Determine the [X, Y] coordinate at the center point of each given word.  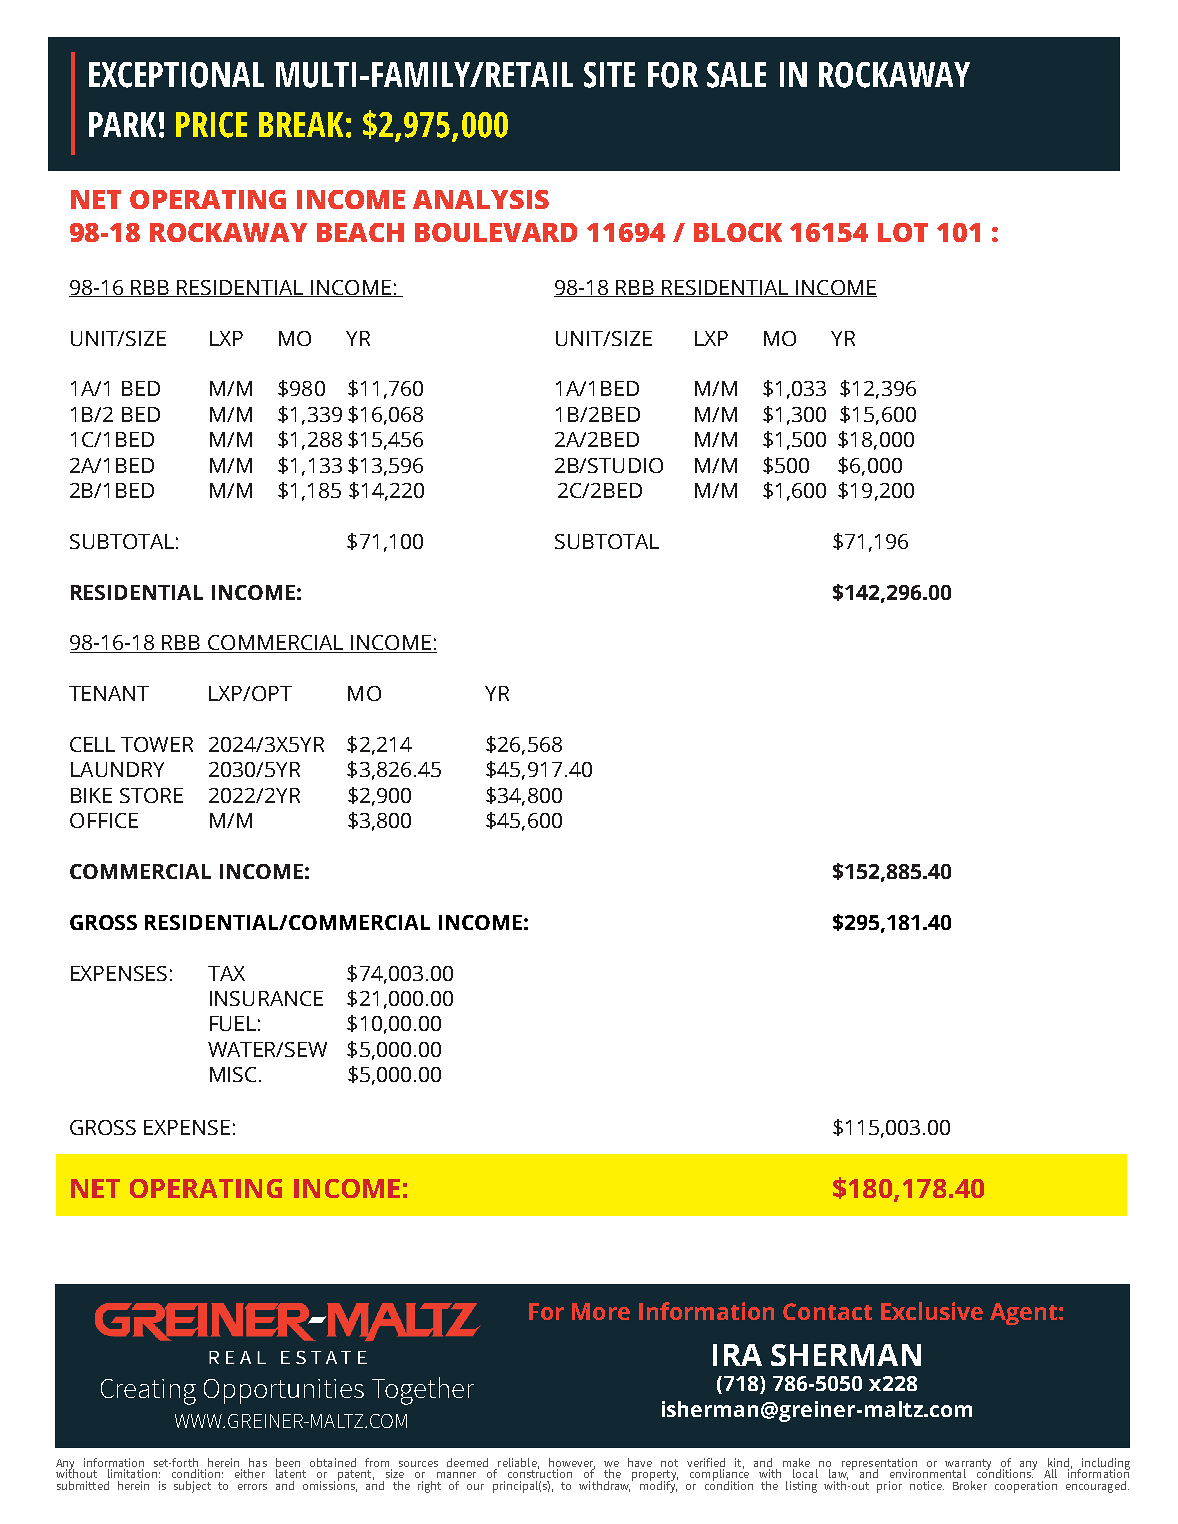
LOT [903, 232]
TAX [226, 973]
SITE [609, 75]
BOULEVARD [496, 232]
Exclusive [932, 1311]
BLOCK [738, 232]
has [258, 1462]
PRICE [211, 125]
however [572, 1463]
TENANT [109, 693]
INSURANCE [266, 998]
